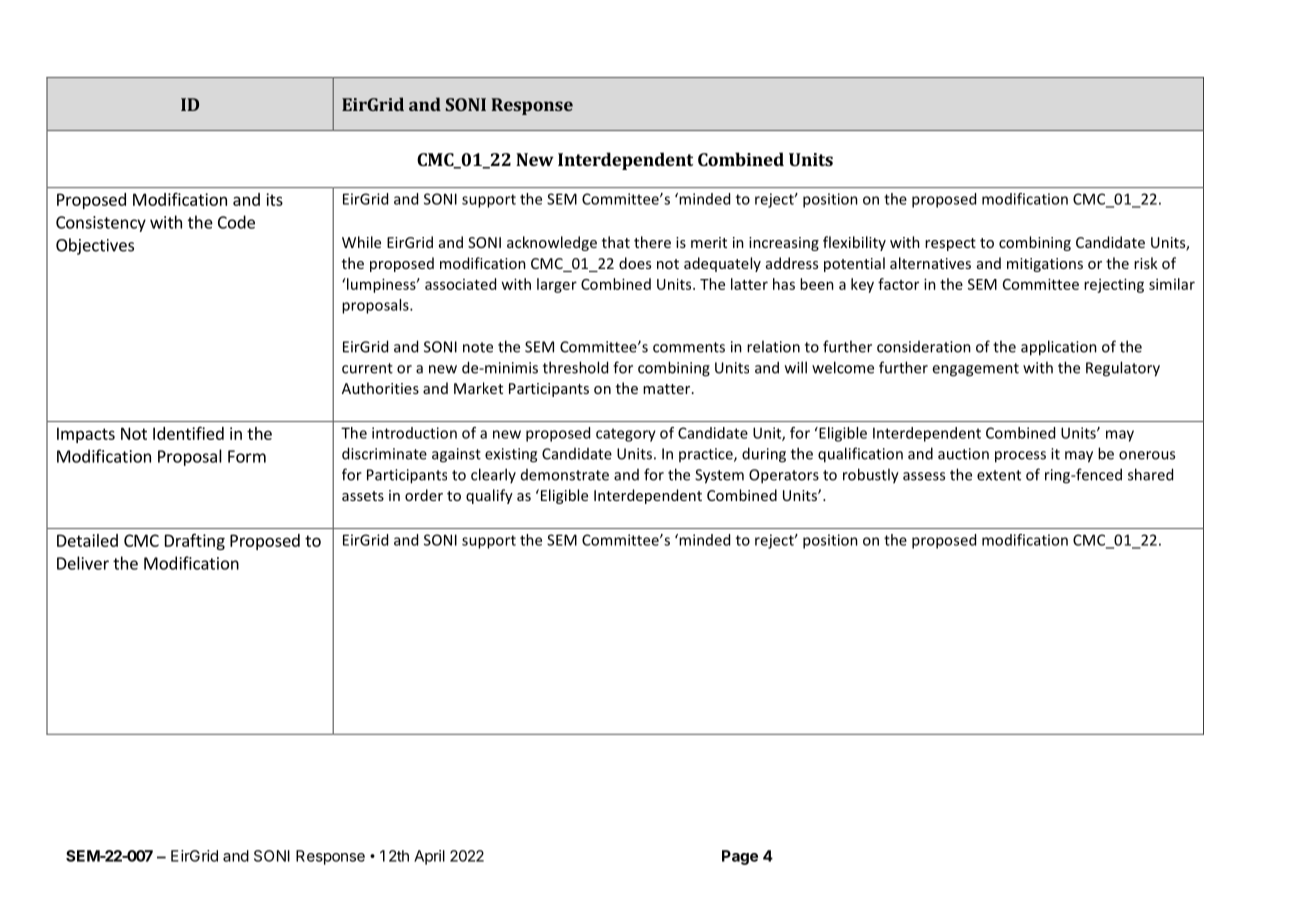  I want to click on process, so click(1020, 457).
